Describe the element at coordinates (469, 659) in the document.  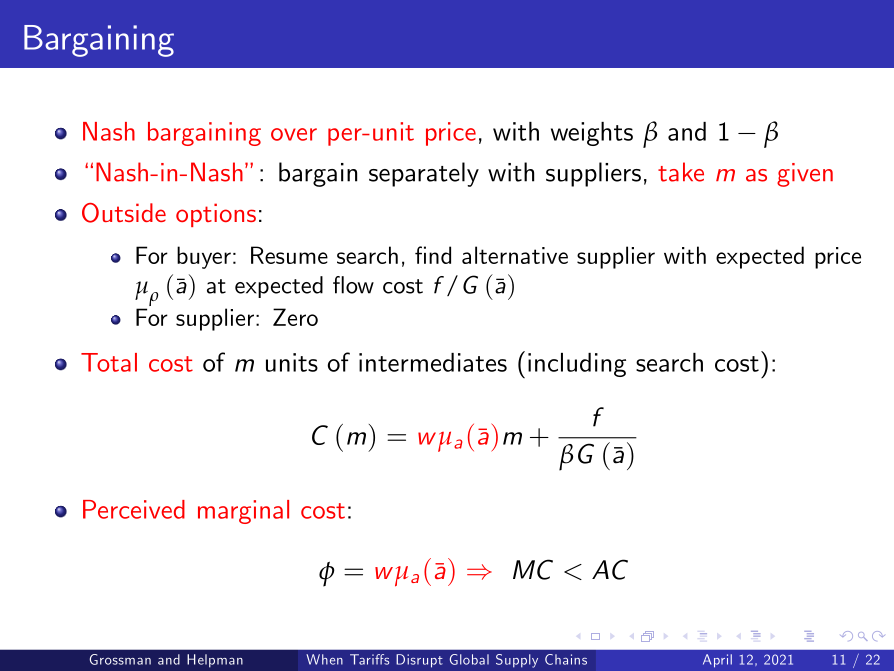
I see `Global` at that location.
